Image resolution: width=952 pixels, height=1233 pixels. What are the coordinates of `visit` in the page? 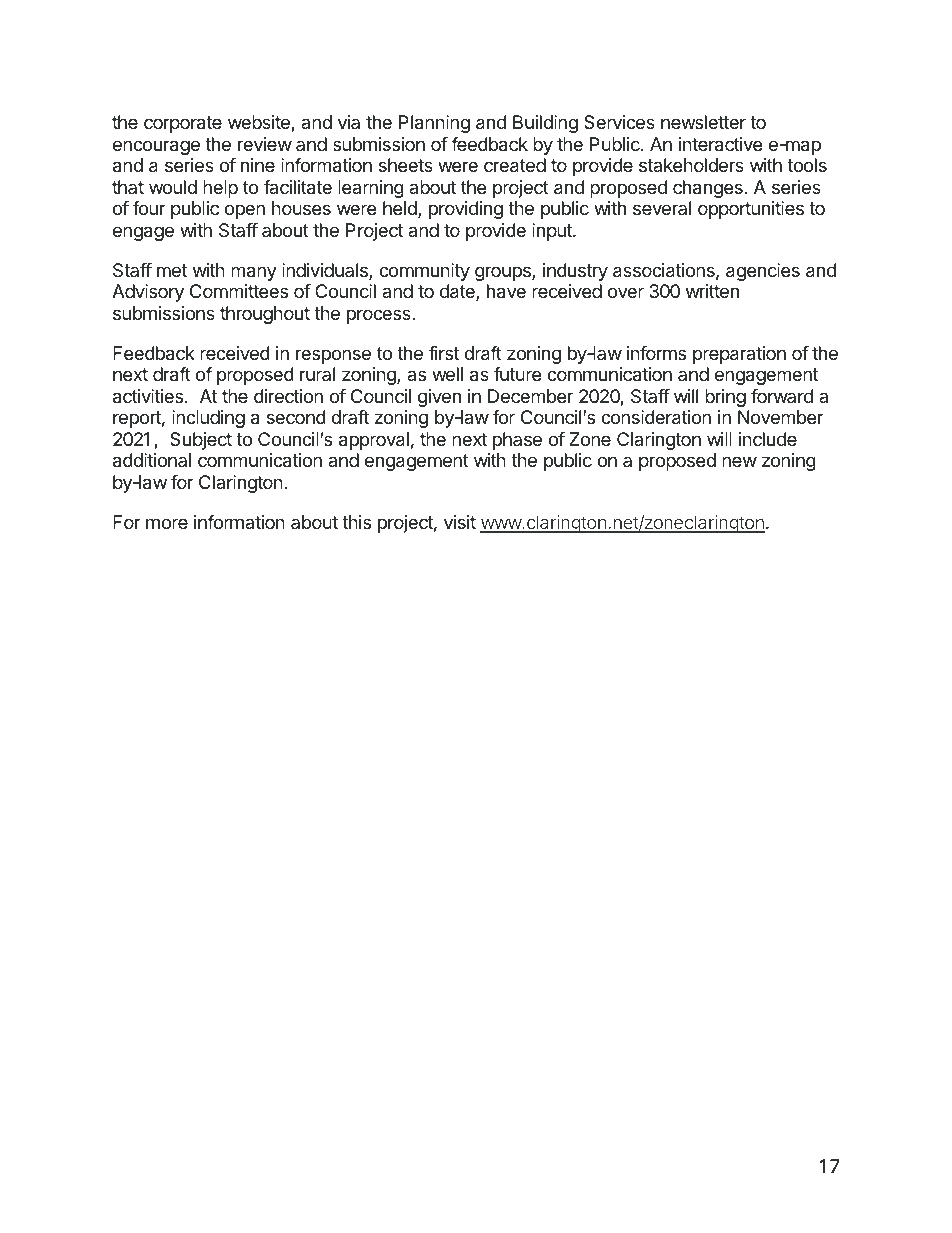 It's located at (460, 522).
